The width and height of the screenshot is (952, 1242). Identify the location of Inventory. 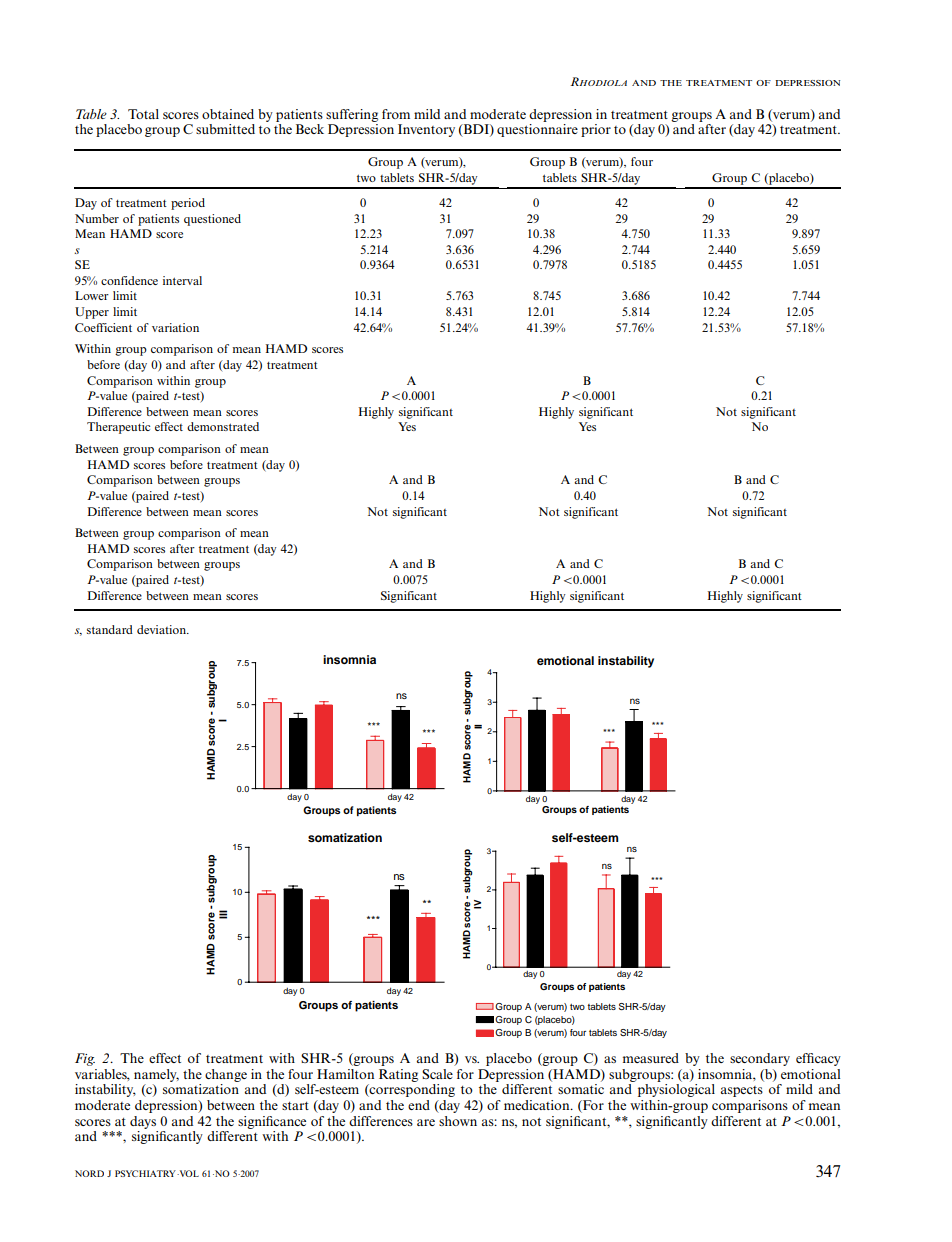
(426, 130).
